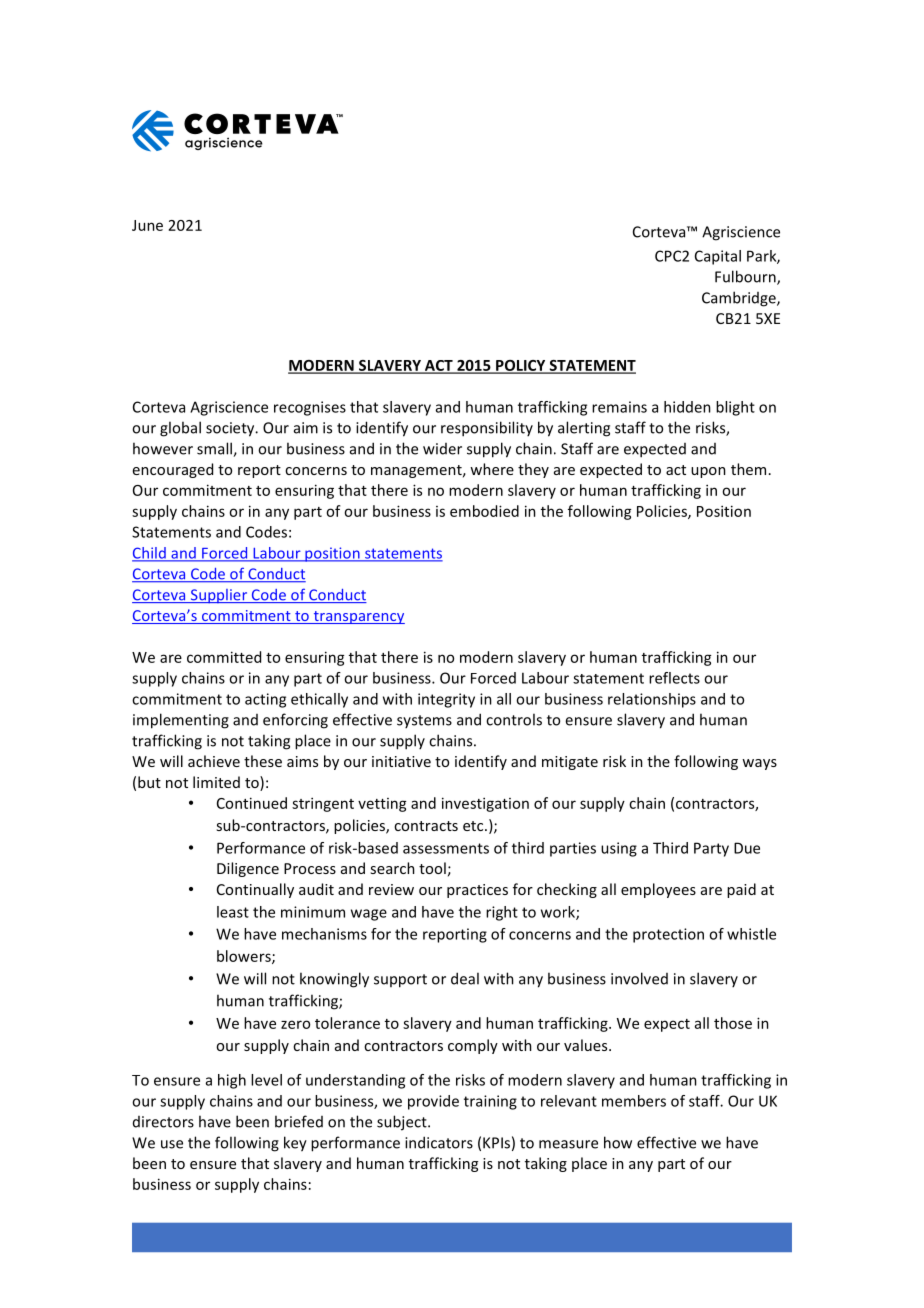 The height and width of the screenshot is (1308, 924). I want to click on high, so click(232, 1081).
